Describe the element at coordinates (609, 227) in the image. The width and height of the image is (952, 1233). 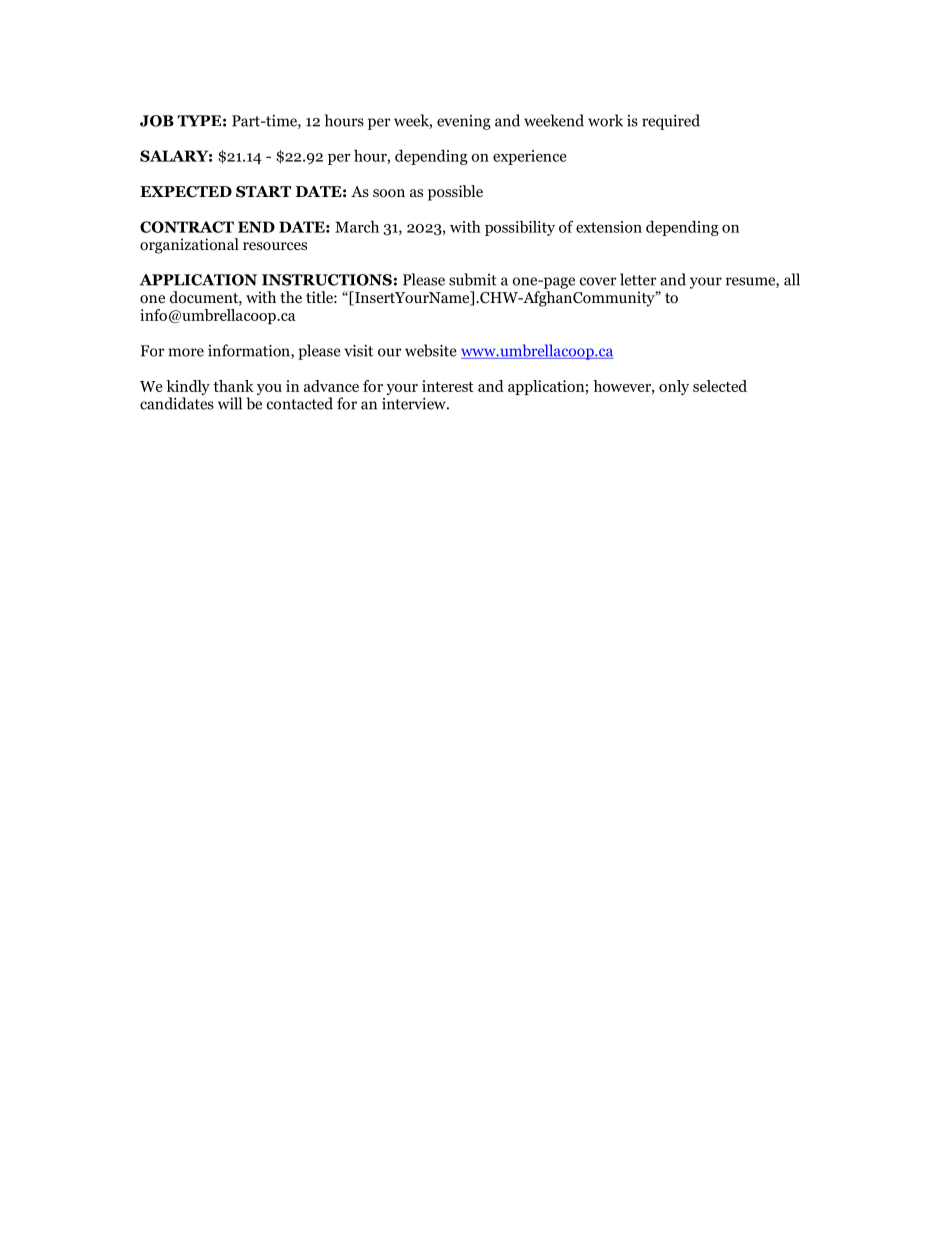
I see `extension` at that location.
